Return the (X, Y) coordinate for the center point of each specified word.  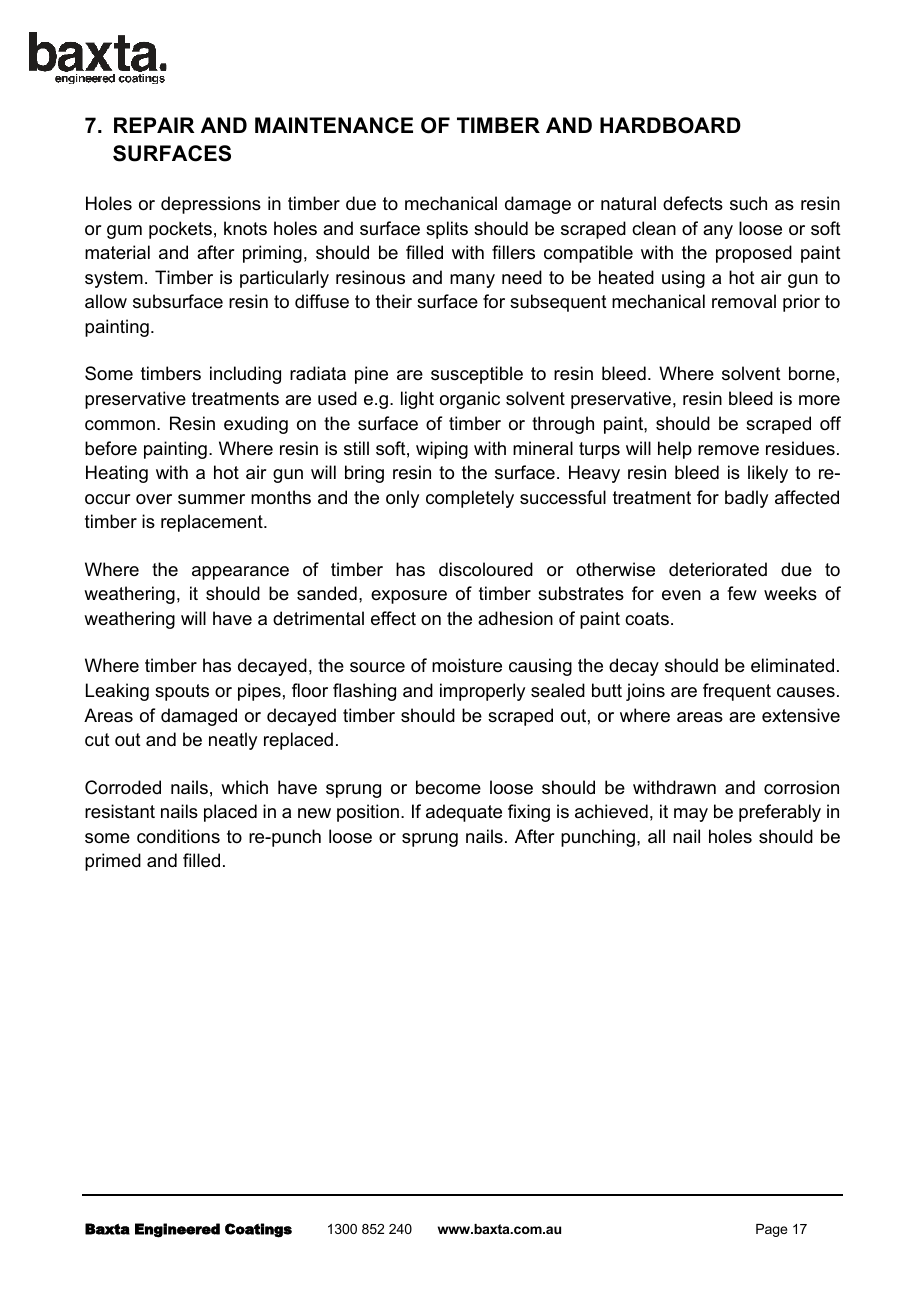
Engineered (177, 1230)
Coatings (258, 1230)
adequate (464, 813)
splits (447, 230)
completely (470, 499)
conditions (178, 836)
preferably (780, 813)
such (748, 203)
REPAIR (154, 125)
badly (746, 499)
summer (211, 499)
